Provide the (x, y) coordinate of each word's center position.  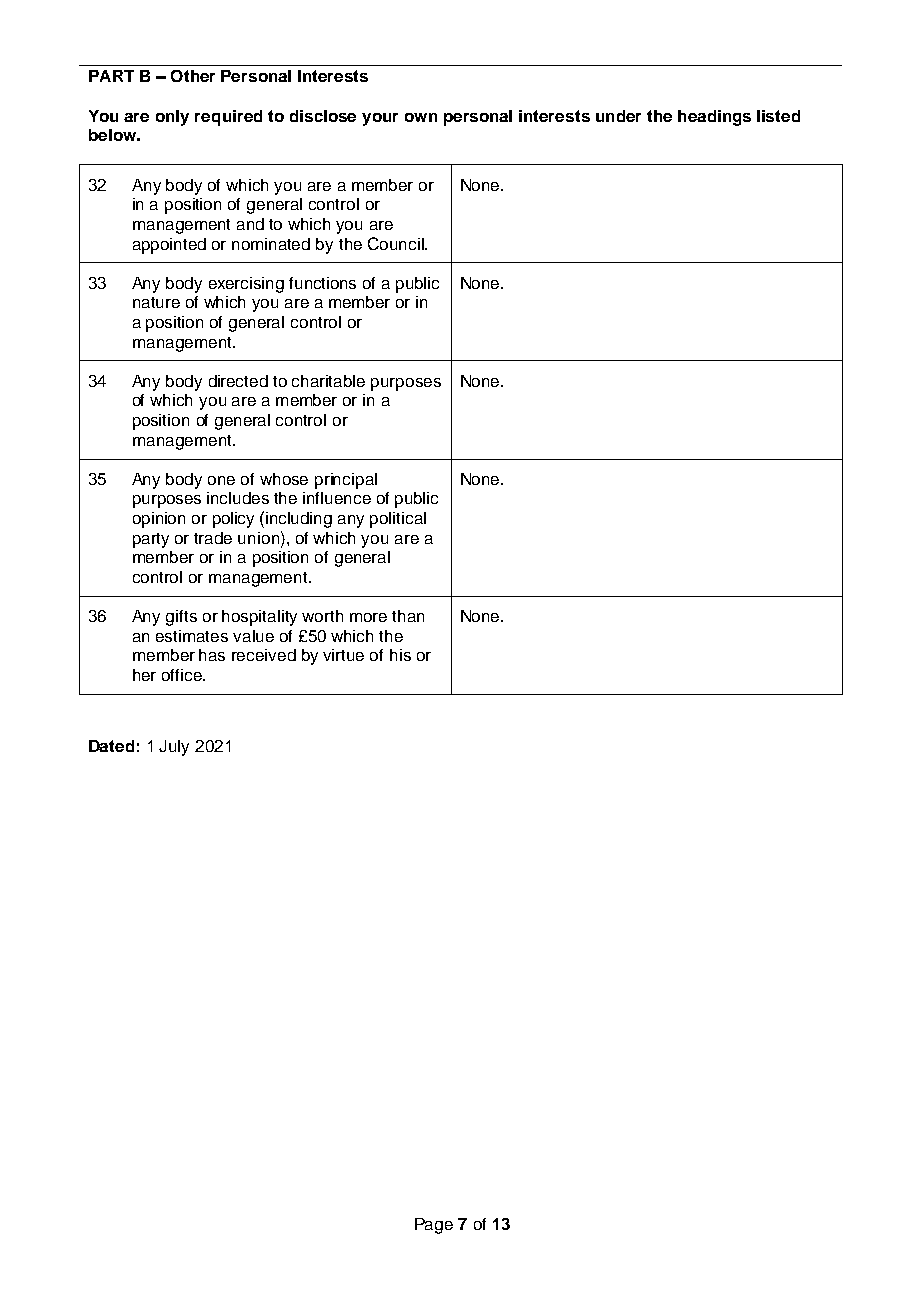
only (172, 118)
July (174, 748)
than (408, 616)
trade (213, 538)
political (398, 520)
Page (434, 1226)
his (400, 655)
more (368, 617)
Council (397, 243)
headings (714, 118)
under (618, 116)
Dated (111, 746)
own (421, 117)
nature (156, 302)
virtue (343, 655)
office (183, 675)
